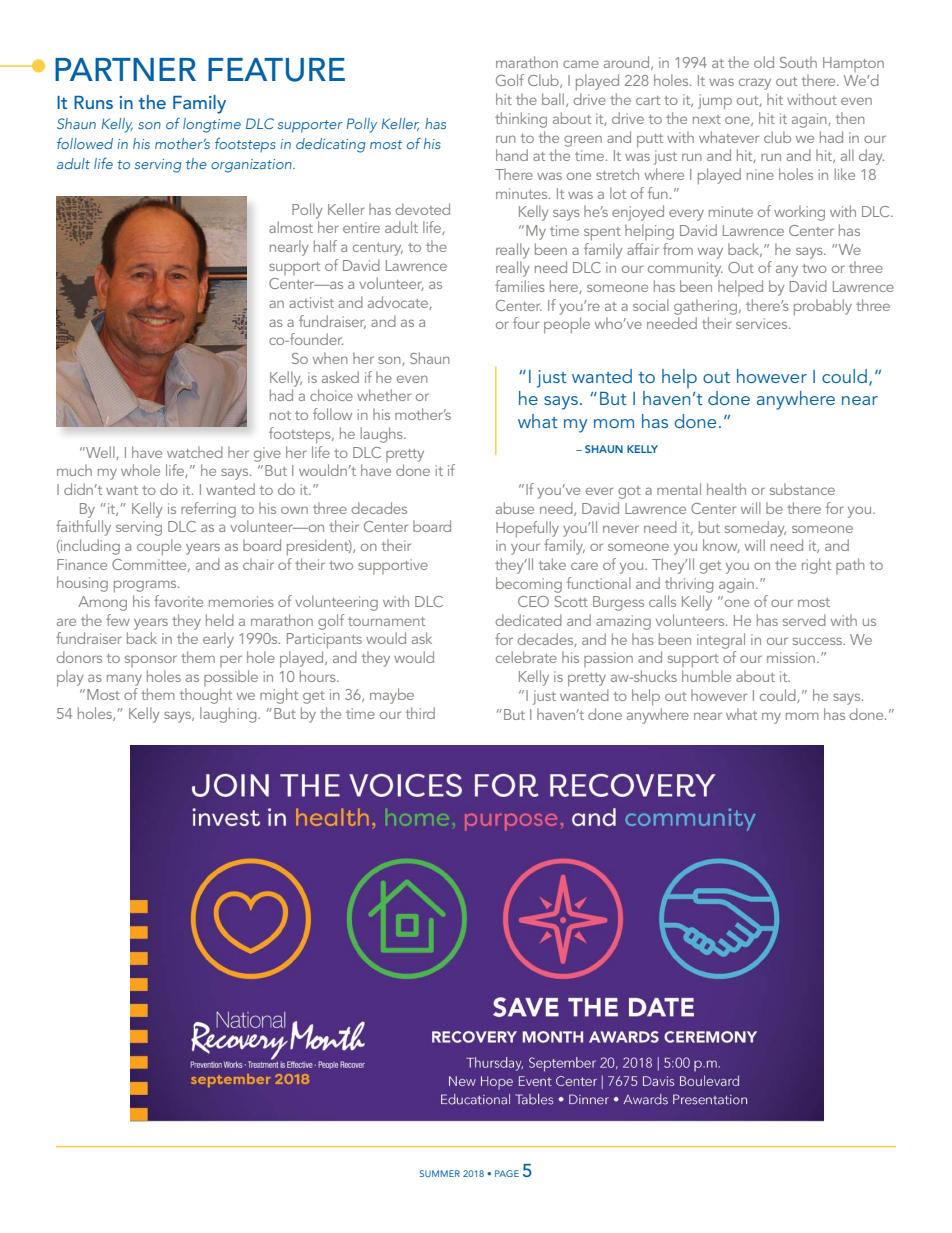 The width and height of the screenshot is (952, 1233). I want to click on crazy, so click(755, 84).
